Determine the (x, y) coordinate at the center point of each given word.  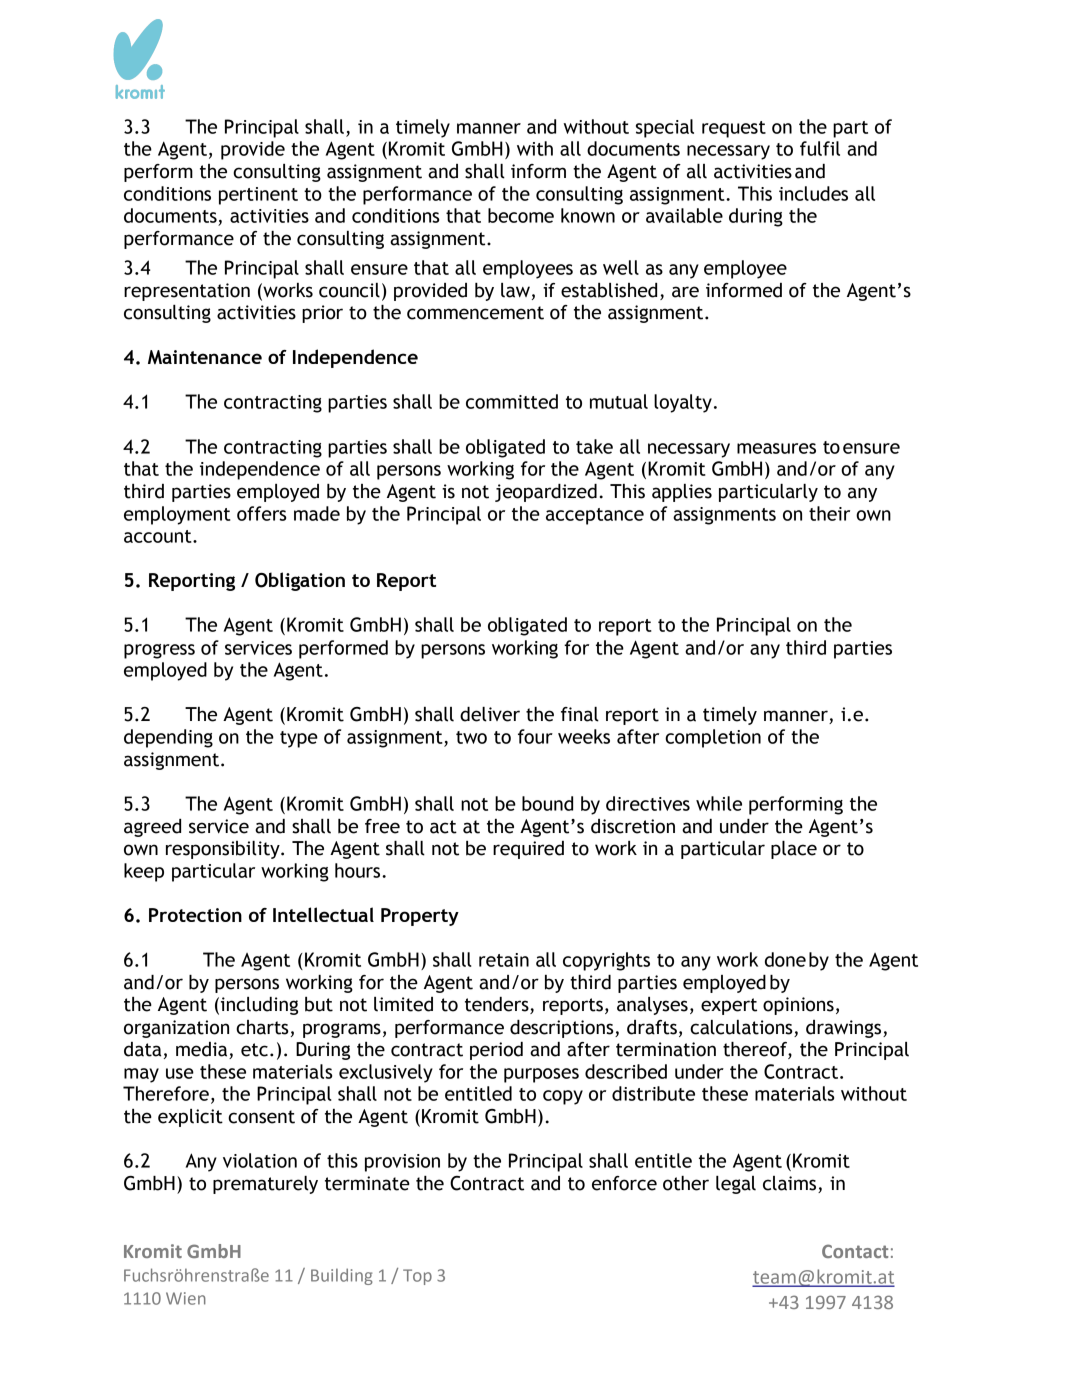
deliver (490, 714)
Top (417, 1277)
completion (713, 738)
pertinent (258, 196)
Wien (186, 1298)
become (521, 215)
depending (168, 738)
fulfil (820, 148)
